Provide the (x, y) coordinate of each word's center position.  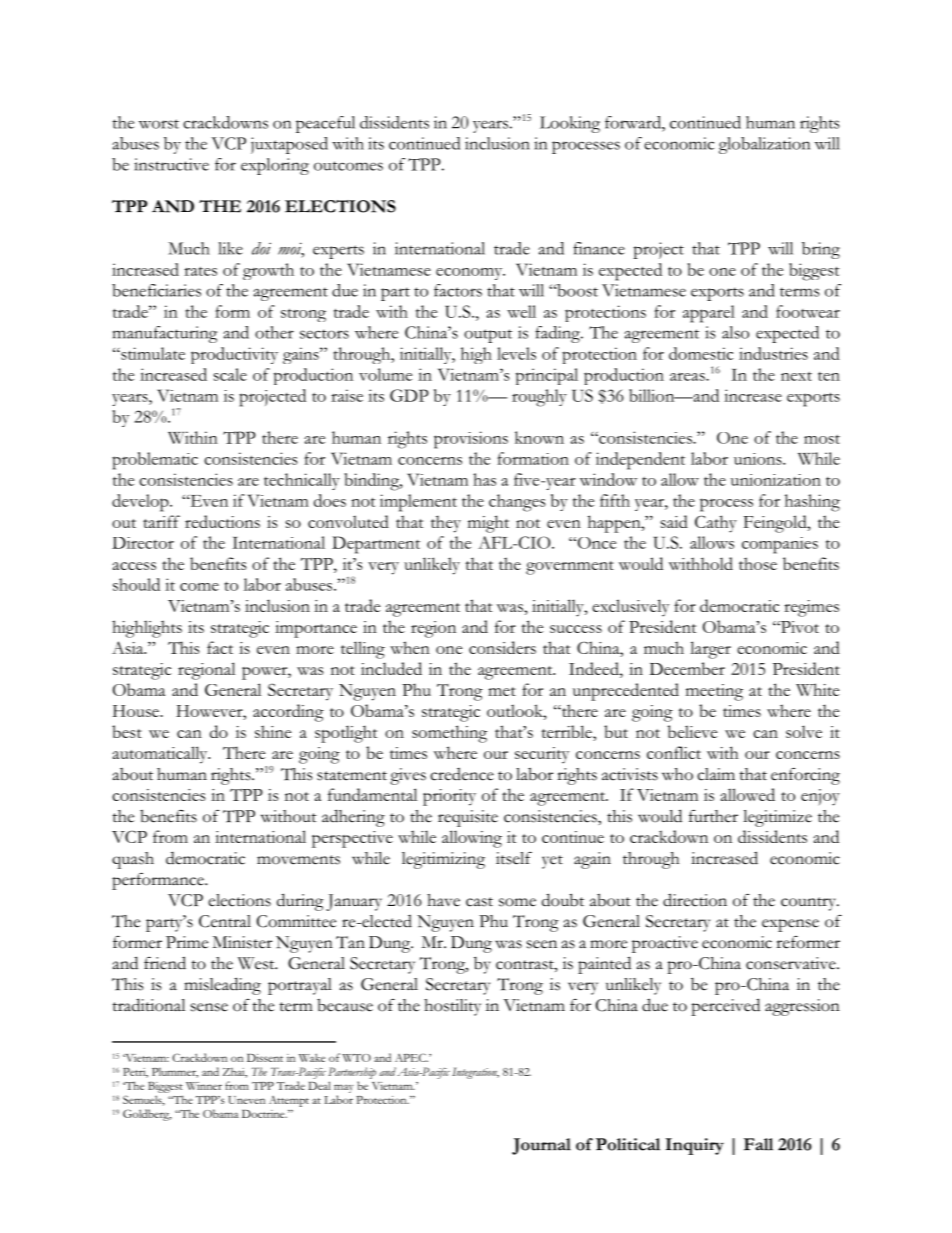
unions (759, 459)
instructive (171, 164)
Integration (475, 1073)
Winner (204, 1086)
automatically (161, 755)
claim (716, 774)
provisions (471, 440)
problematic (155, 461)
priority (449, 797)
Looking (570, 124)
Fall (758, 1144)
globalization (764, 145)
